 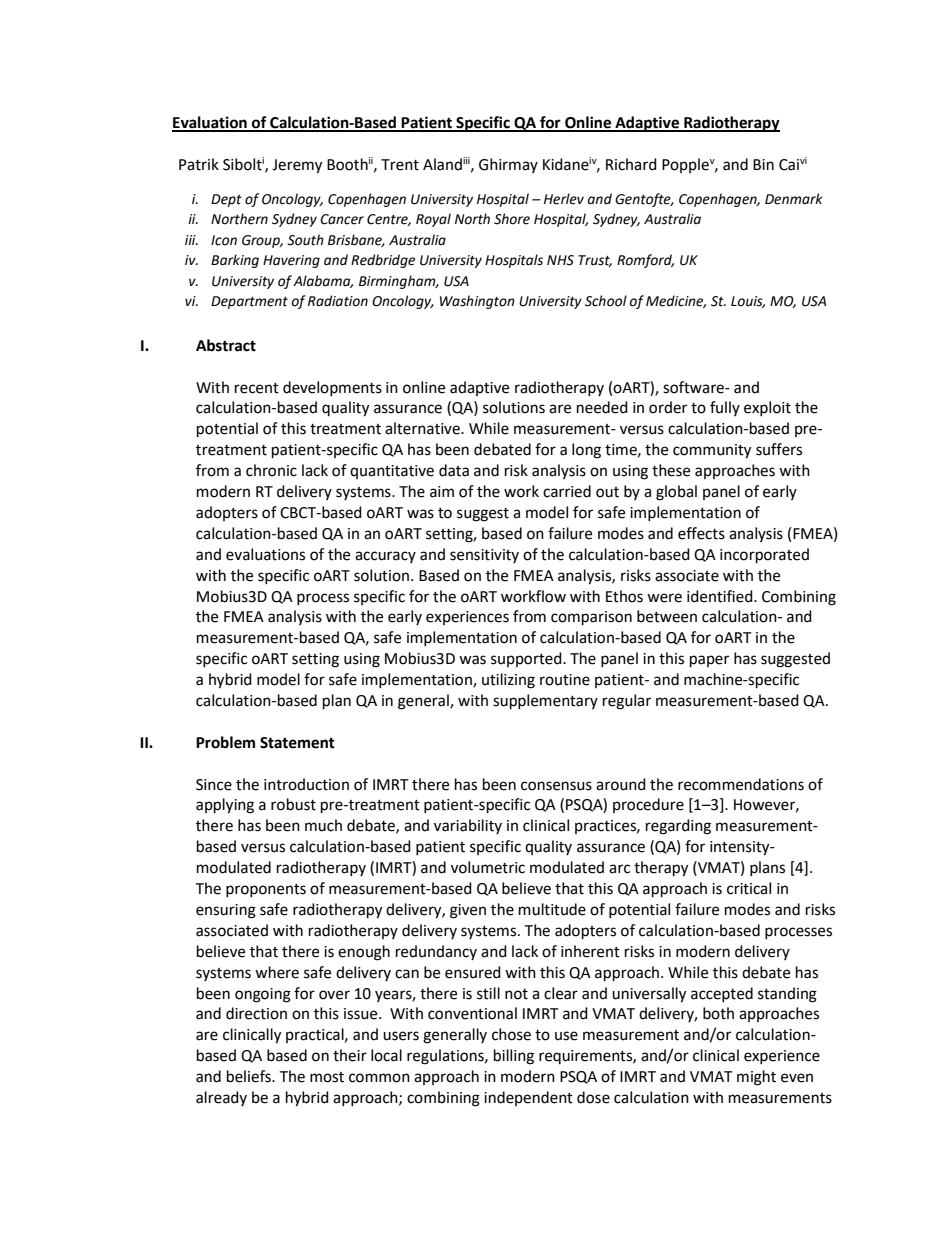 I want to click on recent, so click(x=257, y=388).
